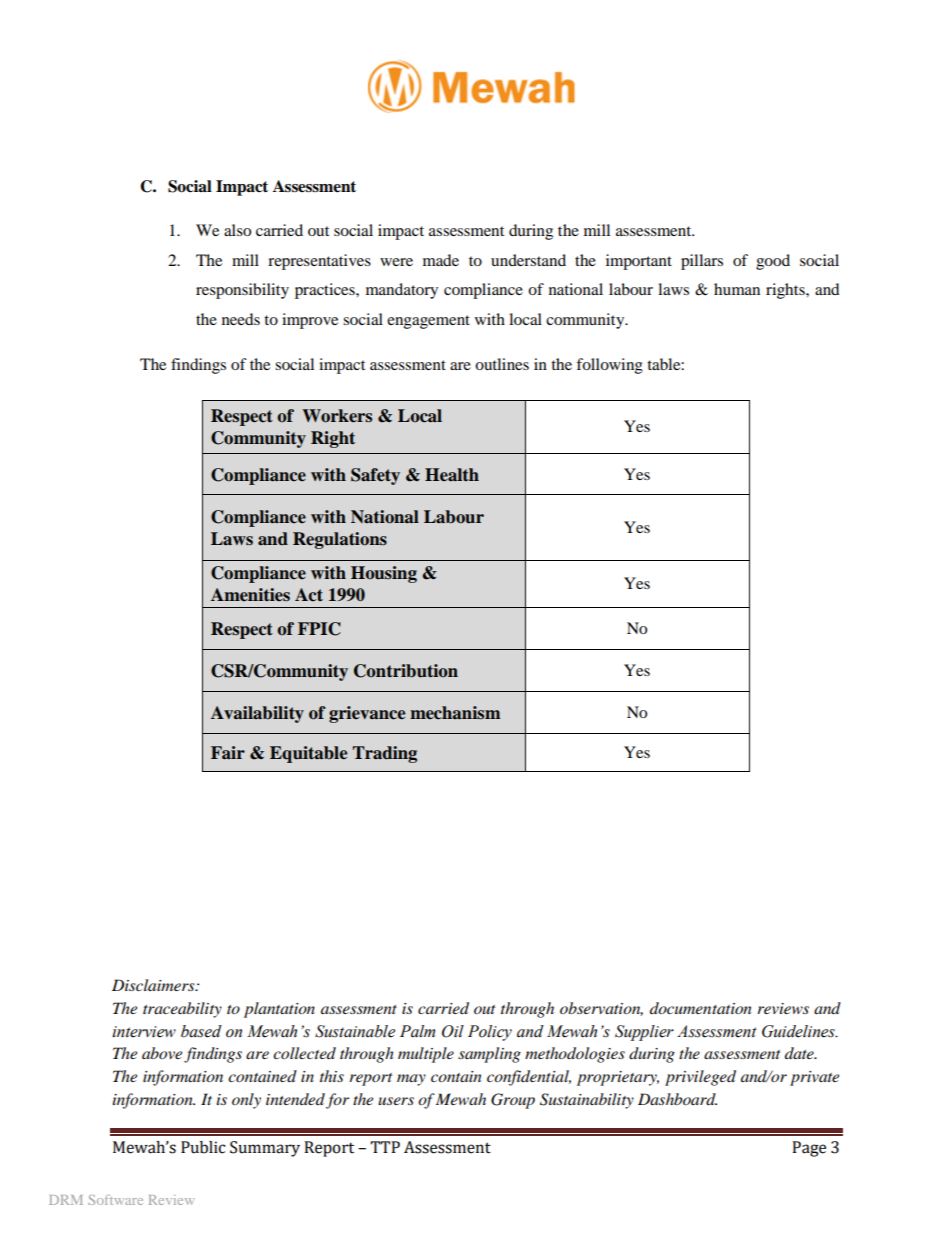 The width and height of the screenshot is (952, 1233). I want to click on made, so click(441, 260).
